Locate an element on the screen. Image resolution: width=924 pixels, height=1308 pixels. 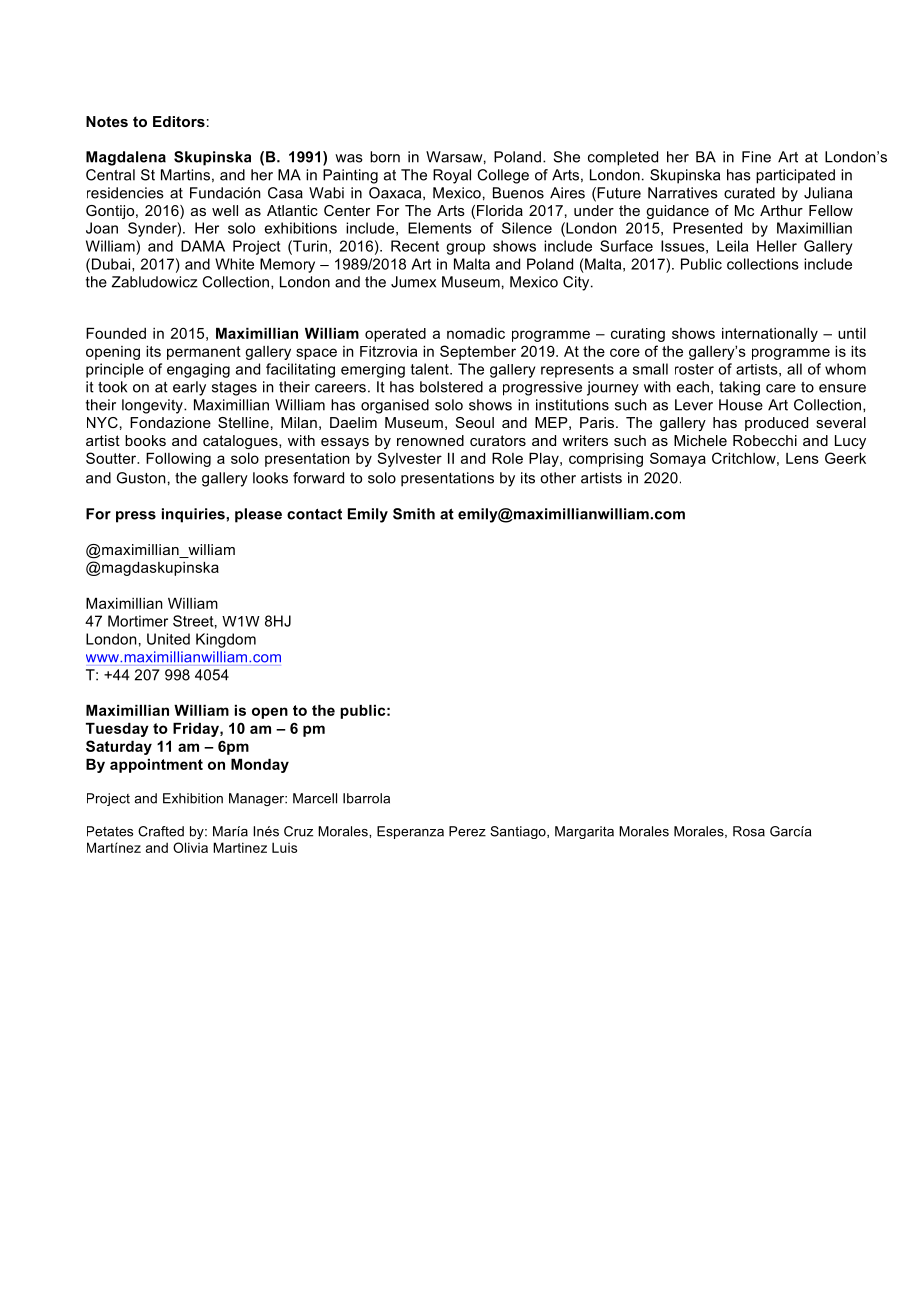
Editors is located at coordinates (179, 121).
